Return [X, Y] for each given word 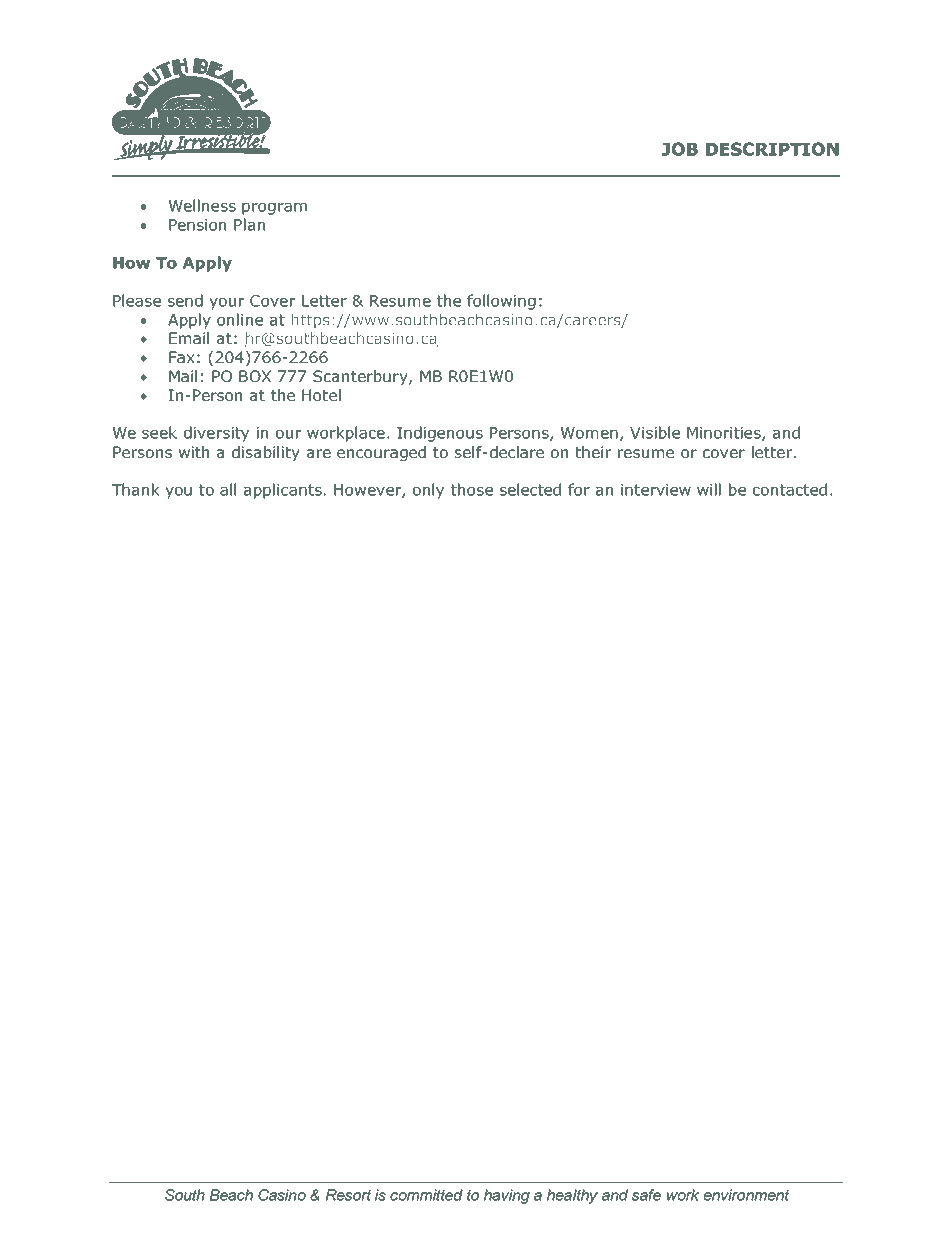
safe [646, 1195]
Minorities [725, 434]
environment [746, 1195]
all [228, 489]
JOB [680, 149]
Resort [348, 1195]
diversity [216, 434]
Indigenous [440, 434]
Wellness [202, 205]
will [709, 489]
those [472, 489]
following [501, 302]
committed [426, 1195]
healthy [572, 1196]
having [507, 1196]
